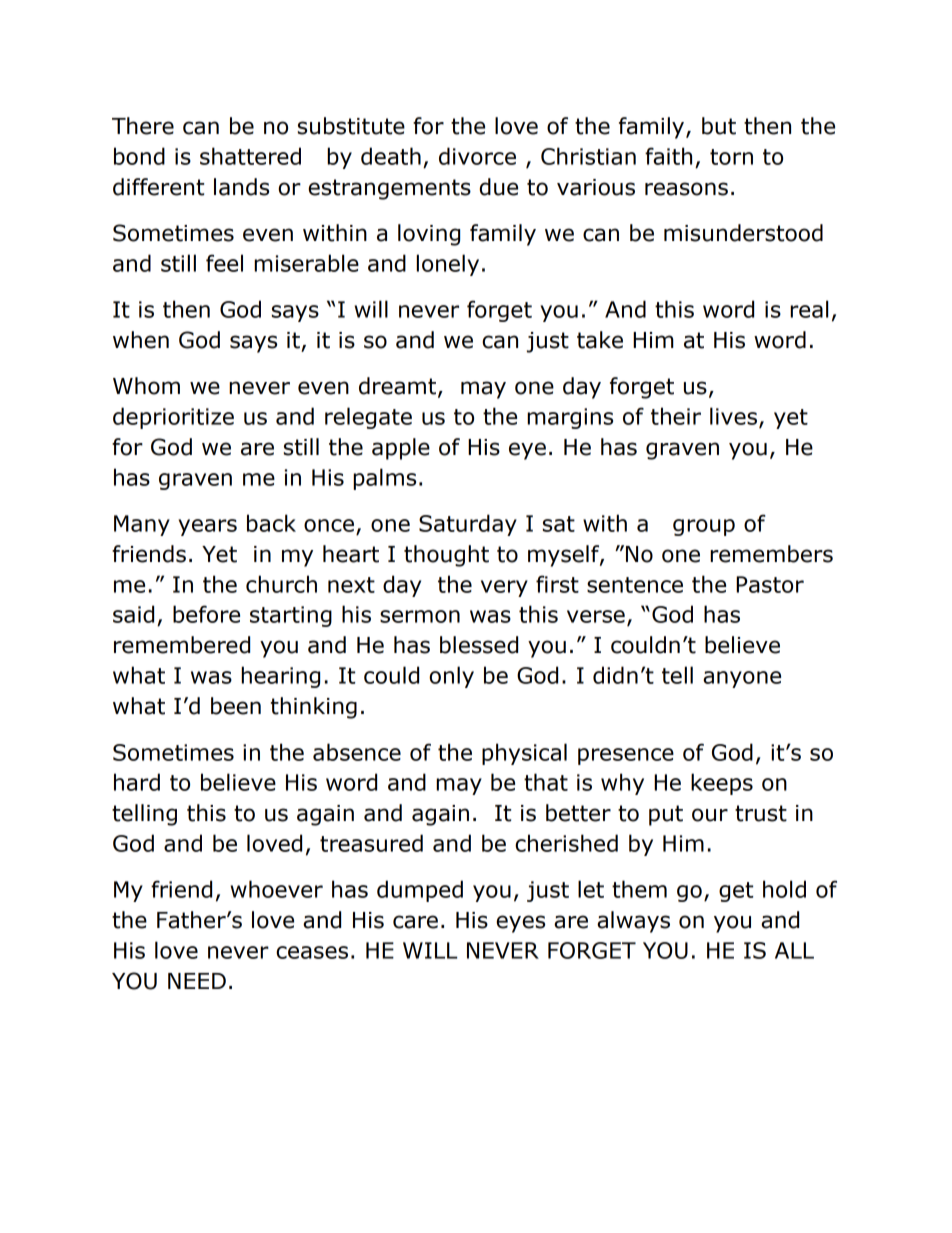 The width and height of the image is (952, 1233). What do you see at coordinates (722, 784) in the image?
I see `keeps` at bounding box center [722, 784].
